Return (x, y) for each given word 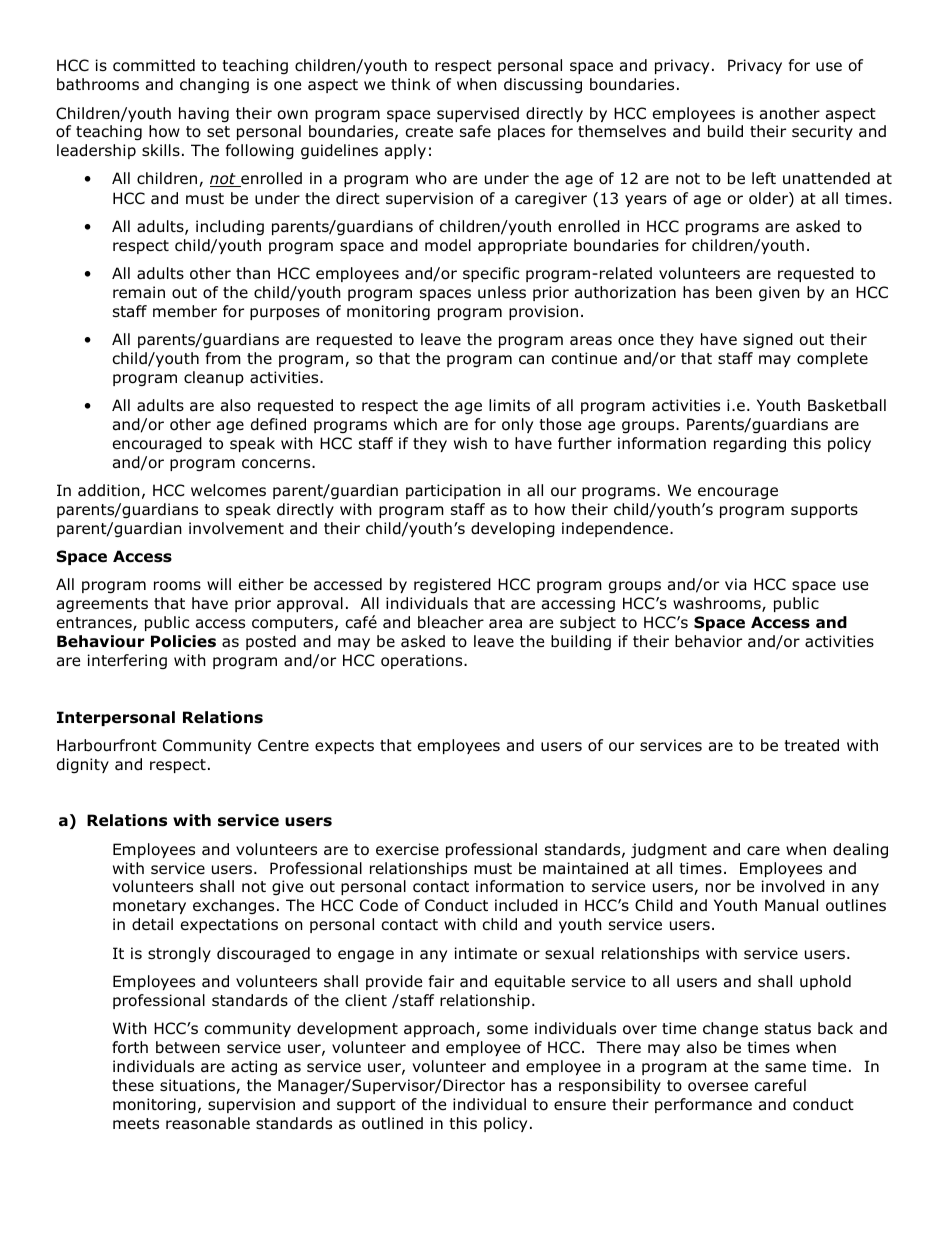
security (822, 132)
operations (423, 661)
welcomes (228, 490)
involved (793, 886)
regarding (750, 444)
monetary (149, 907)
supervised (478, 114)
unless (502, 292)
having (204, 114)
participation (453, 491)
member (185, 311)
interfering (127, 661)
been (734, 292)
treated (811, 745)
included (526, 905)
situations (198, 1086)
